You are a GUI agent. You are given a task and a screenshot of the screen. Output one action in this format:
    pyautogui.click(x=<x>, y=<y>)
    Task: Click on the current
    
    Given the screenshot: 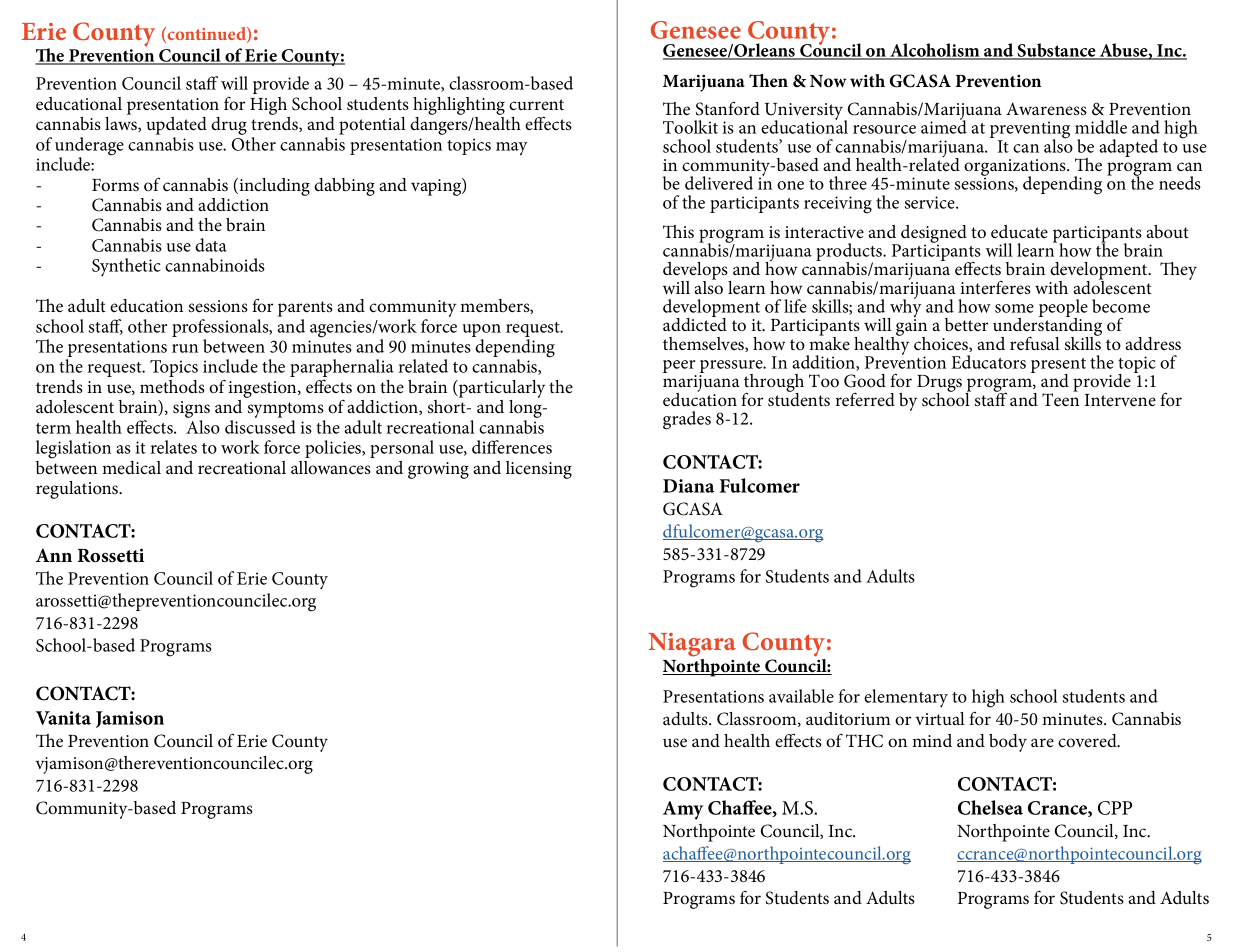 What is the action you would take?
    pyautogui.click(x=536, y=104)
